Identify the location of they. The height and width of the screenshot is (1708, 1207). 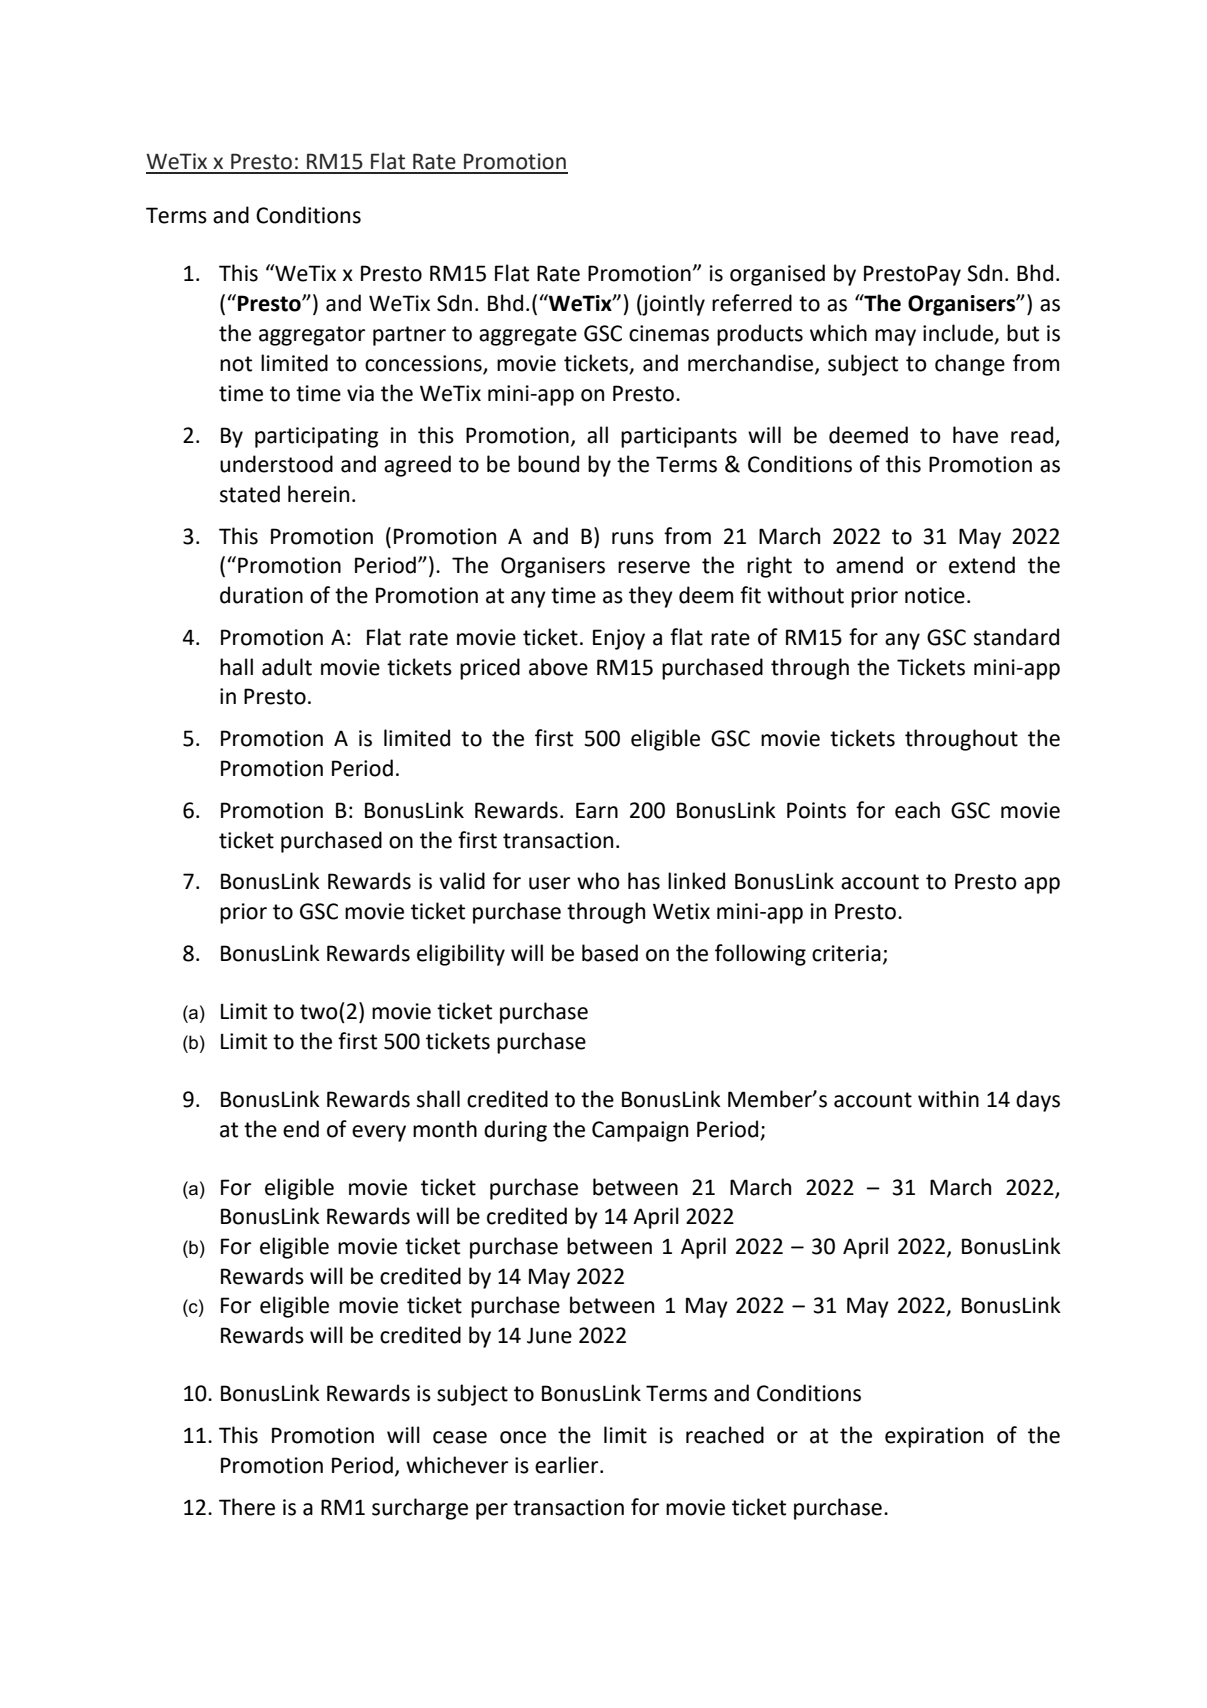
(651, 597).
